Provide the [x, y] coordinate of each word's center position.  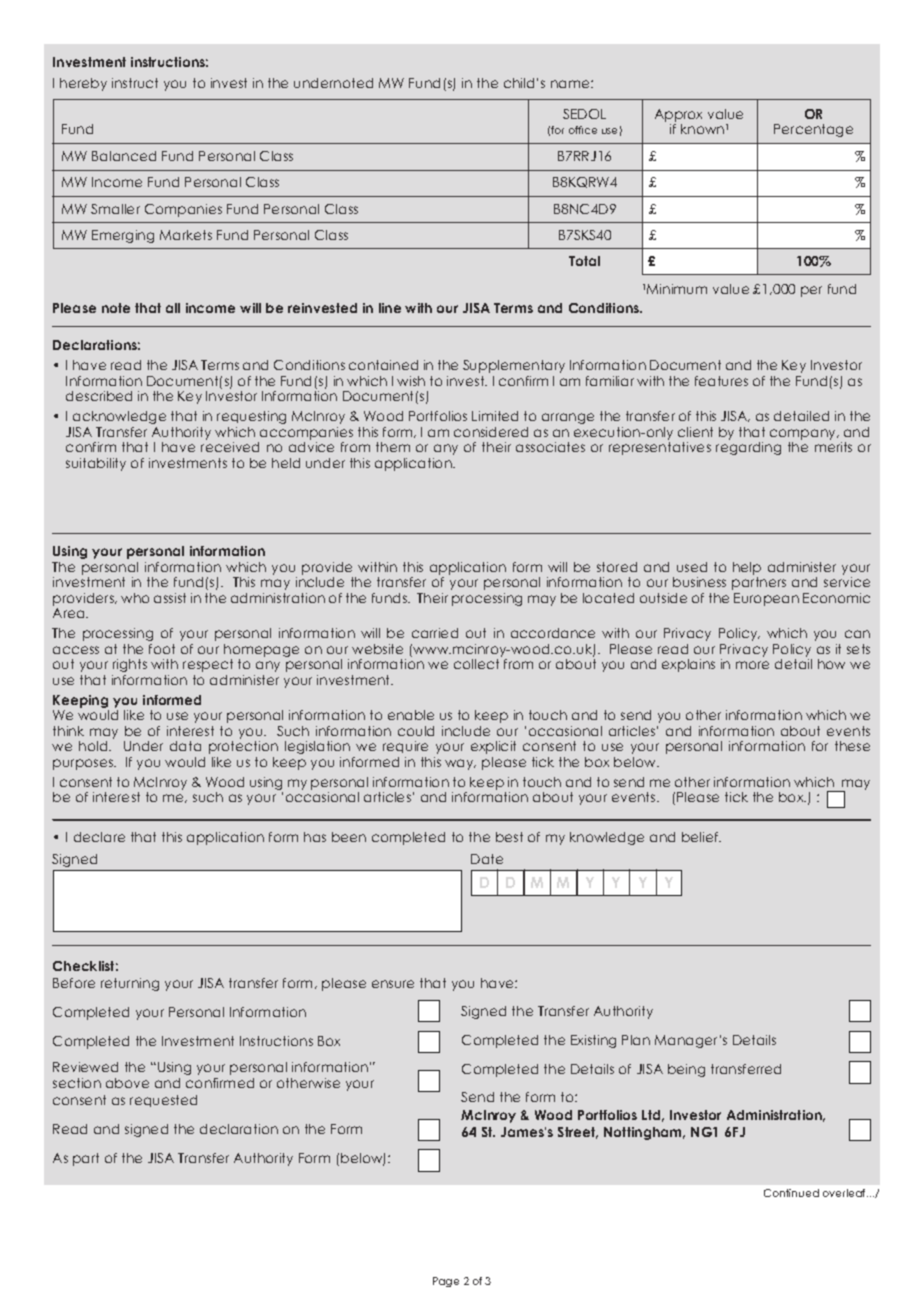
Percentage [813, 130]
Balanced [124, 156]
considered [491, 432]
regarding [748, 448]
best [509, 837]
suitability [96, 464]
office [583, 130]
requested [163, 1101]
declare [99, 837]
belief [701, 837]
